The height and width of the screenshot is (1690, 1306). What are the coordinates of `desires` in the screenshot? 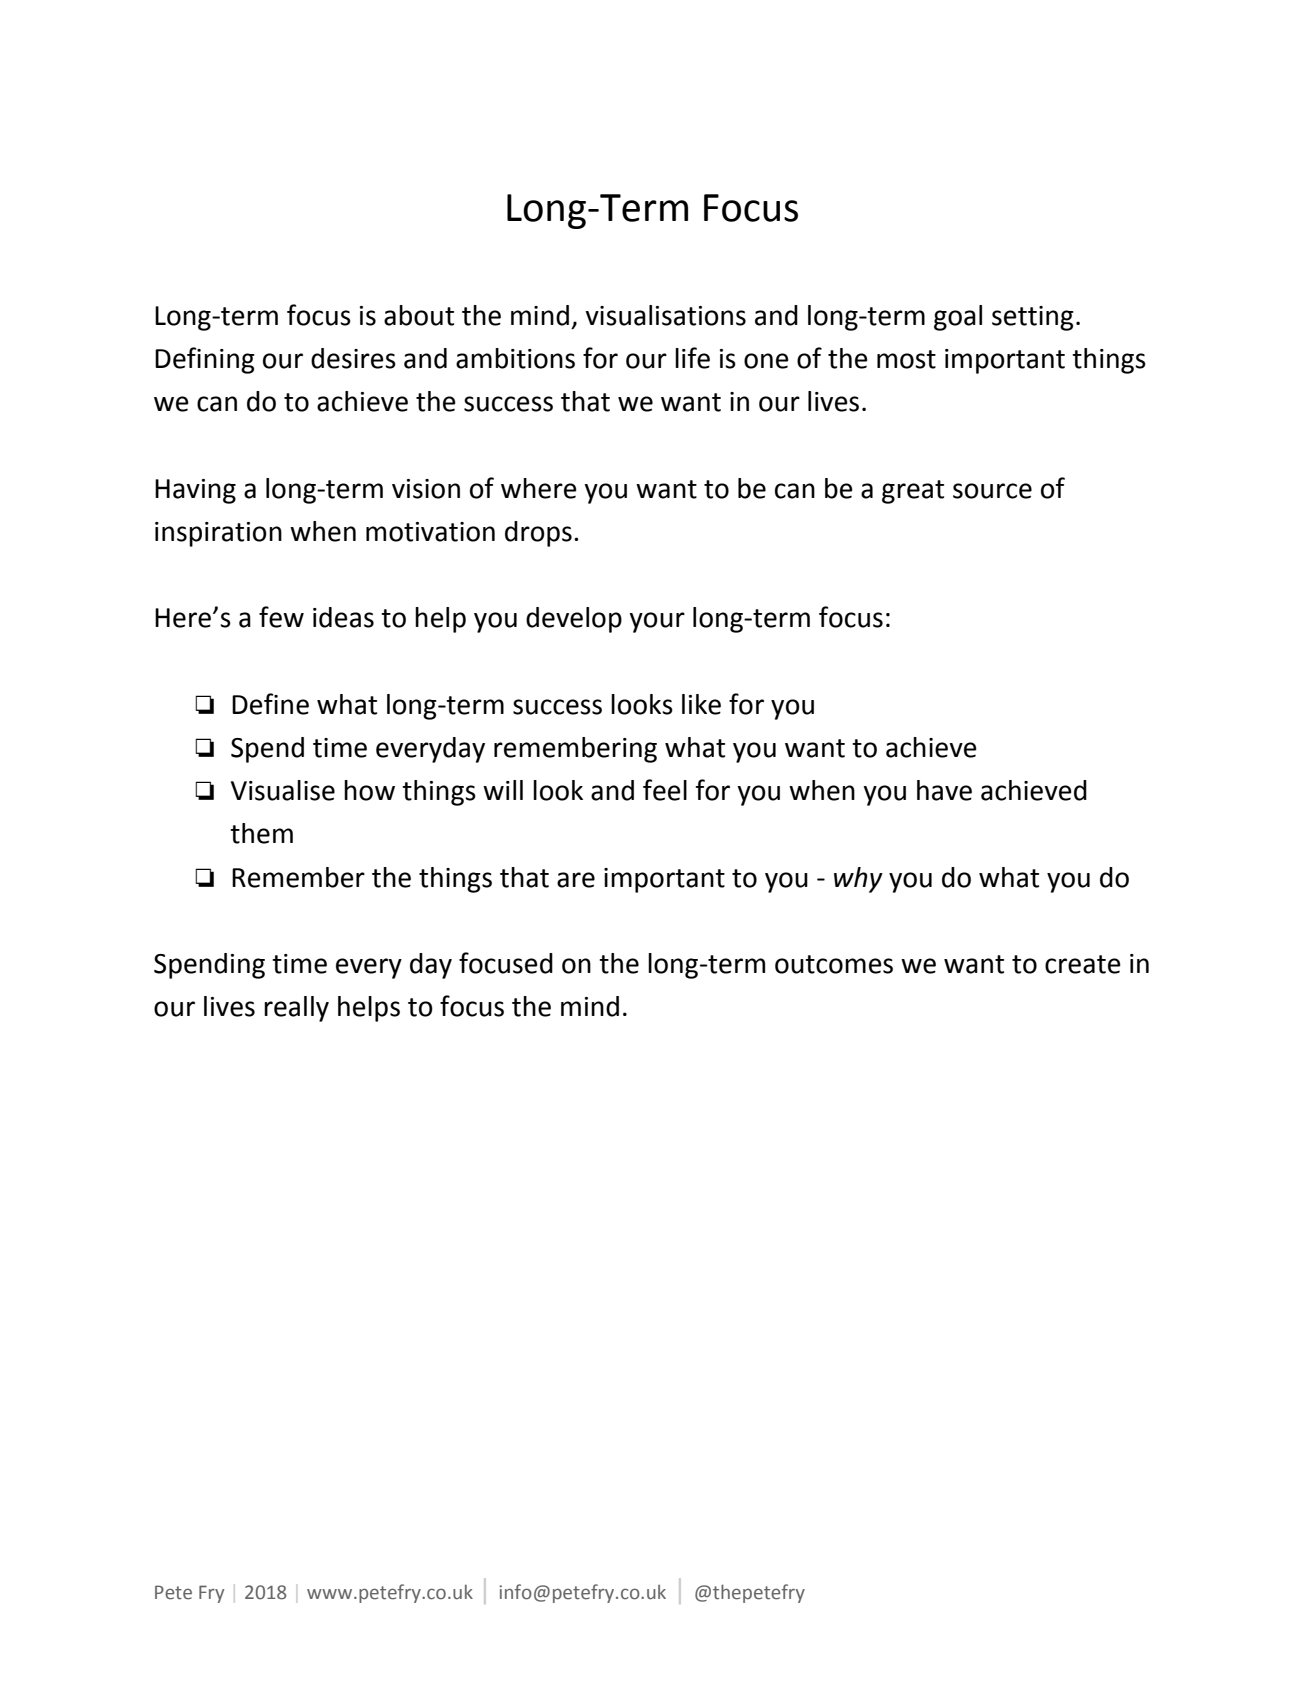 It's located at (353, 358).
